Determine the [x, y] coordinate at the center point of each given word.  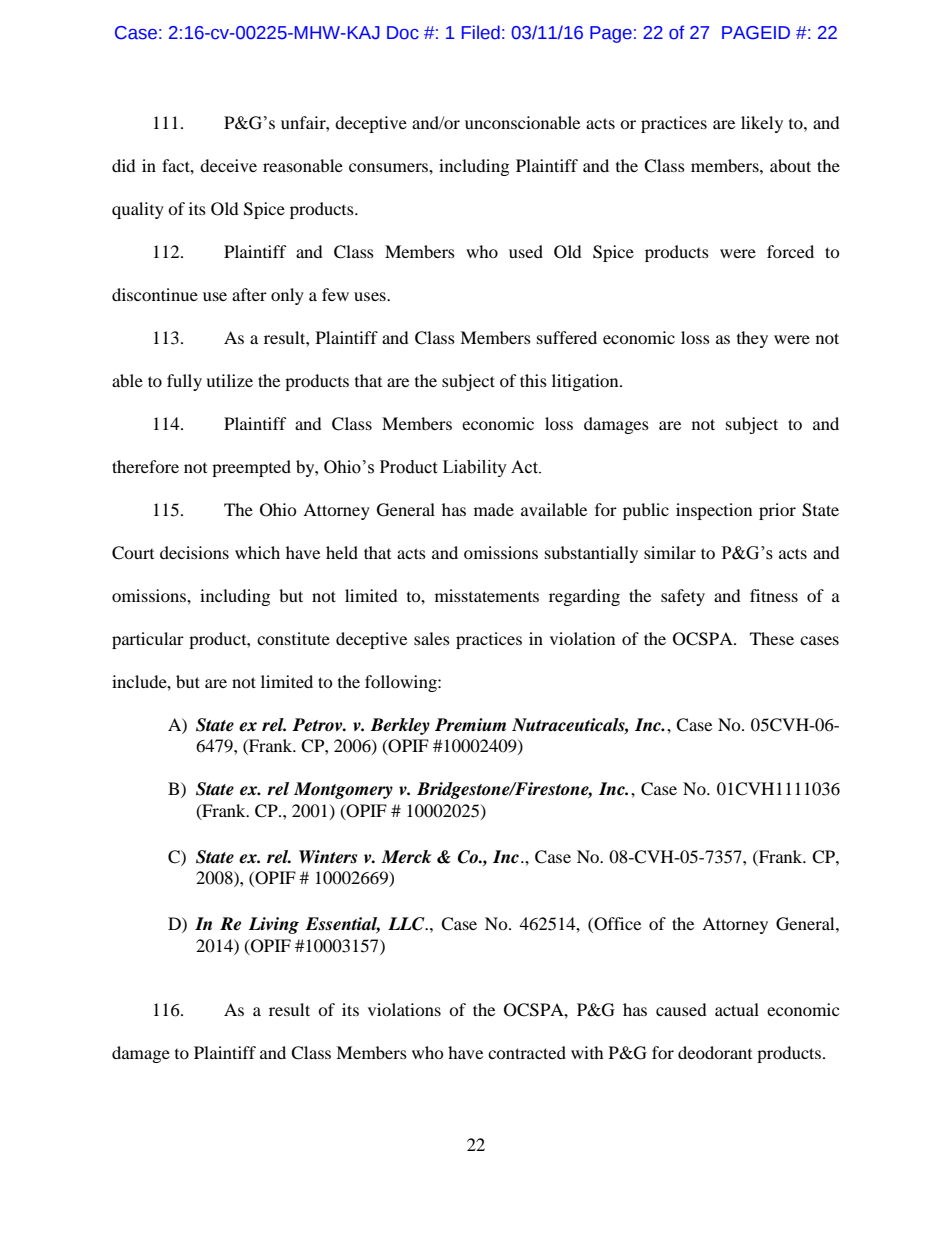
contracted [527, 1052]
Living [274, 925]
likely [762, 124]
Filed [481, 32]
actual [737, 1009]
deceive [228, 165]
